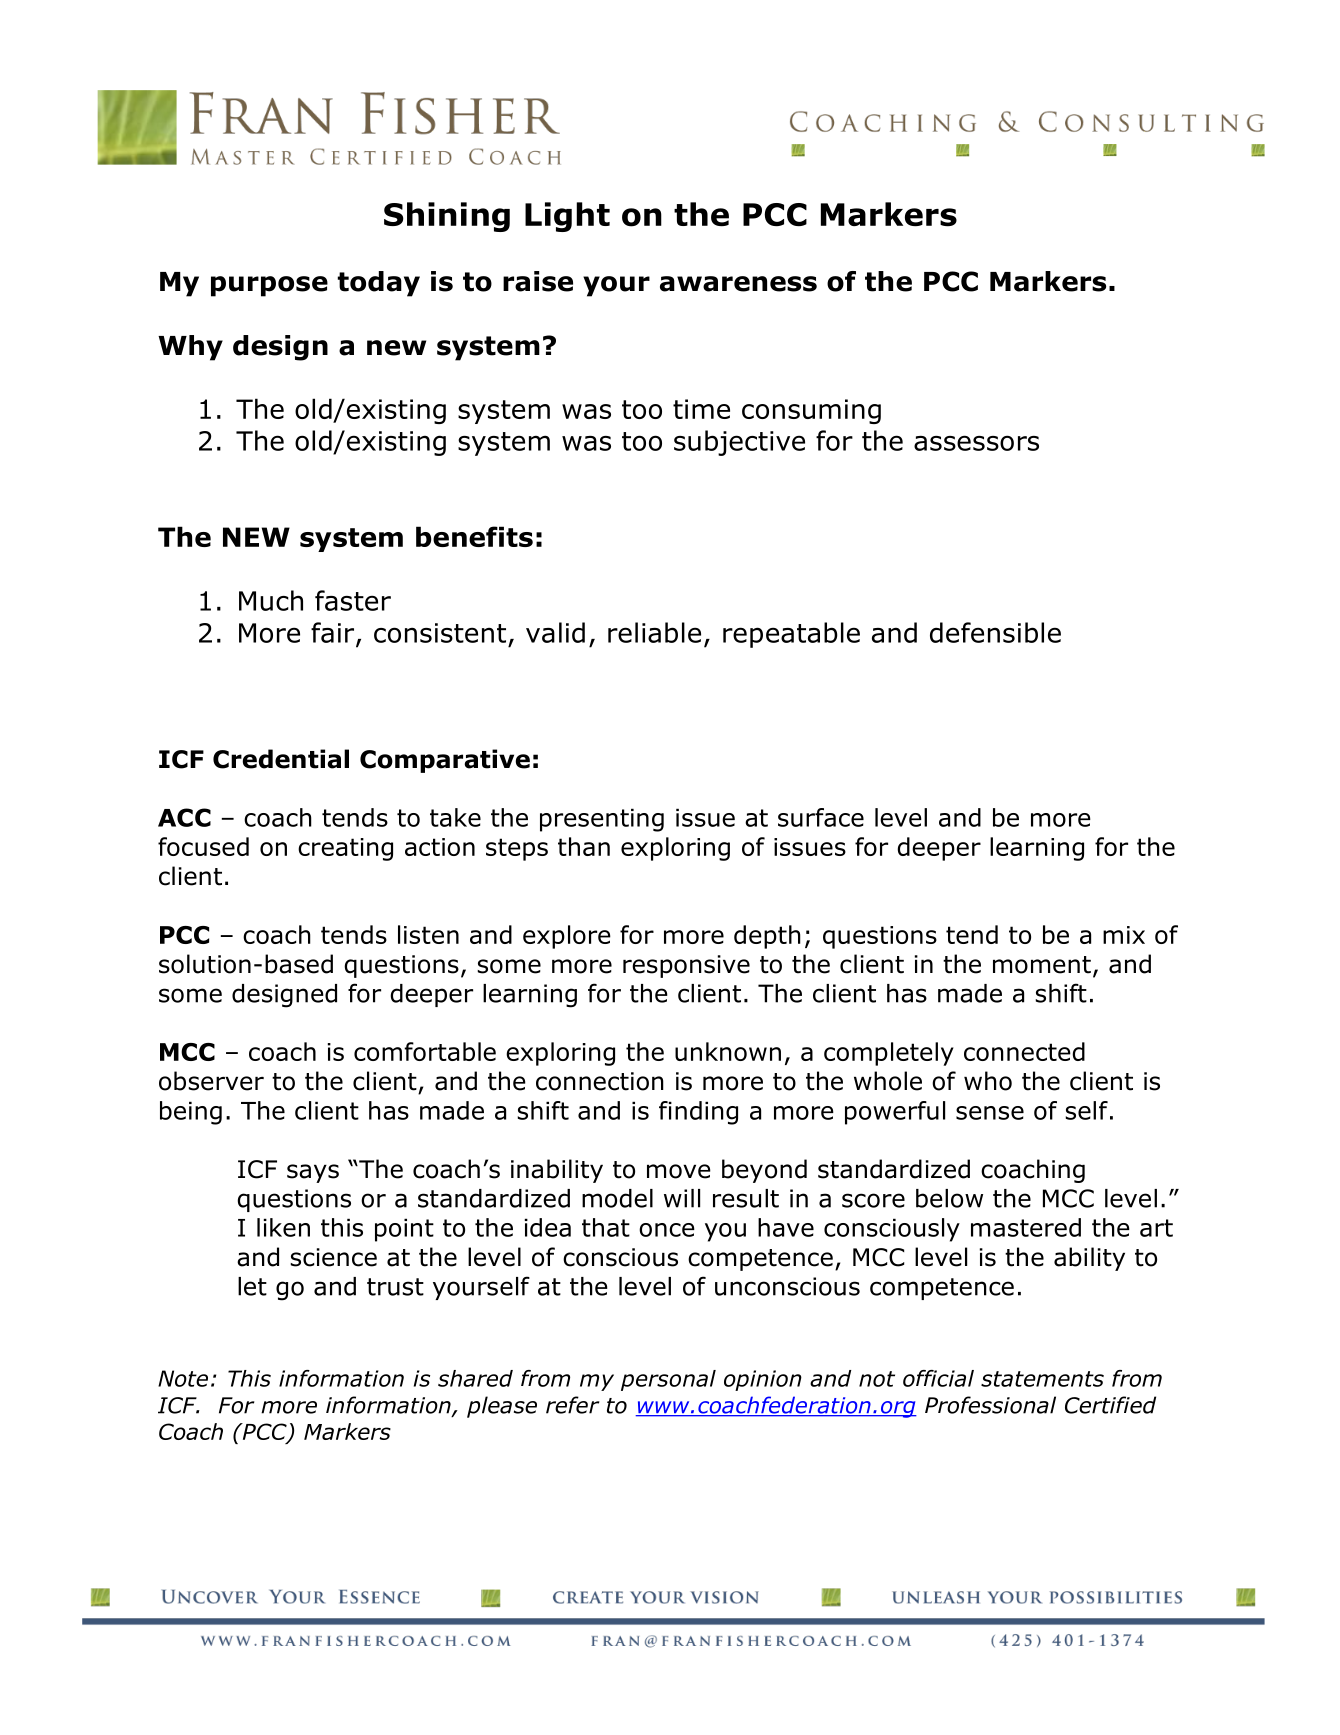 The image size is (1340, 1735). I want to click on defensible, so click(995, 632).
